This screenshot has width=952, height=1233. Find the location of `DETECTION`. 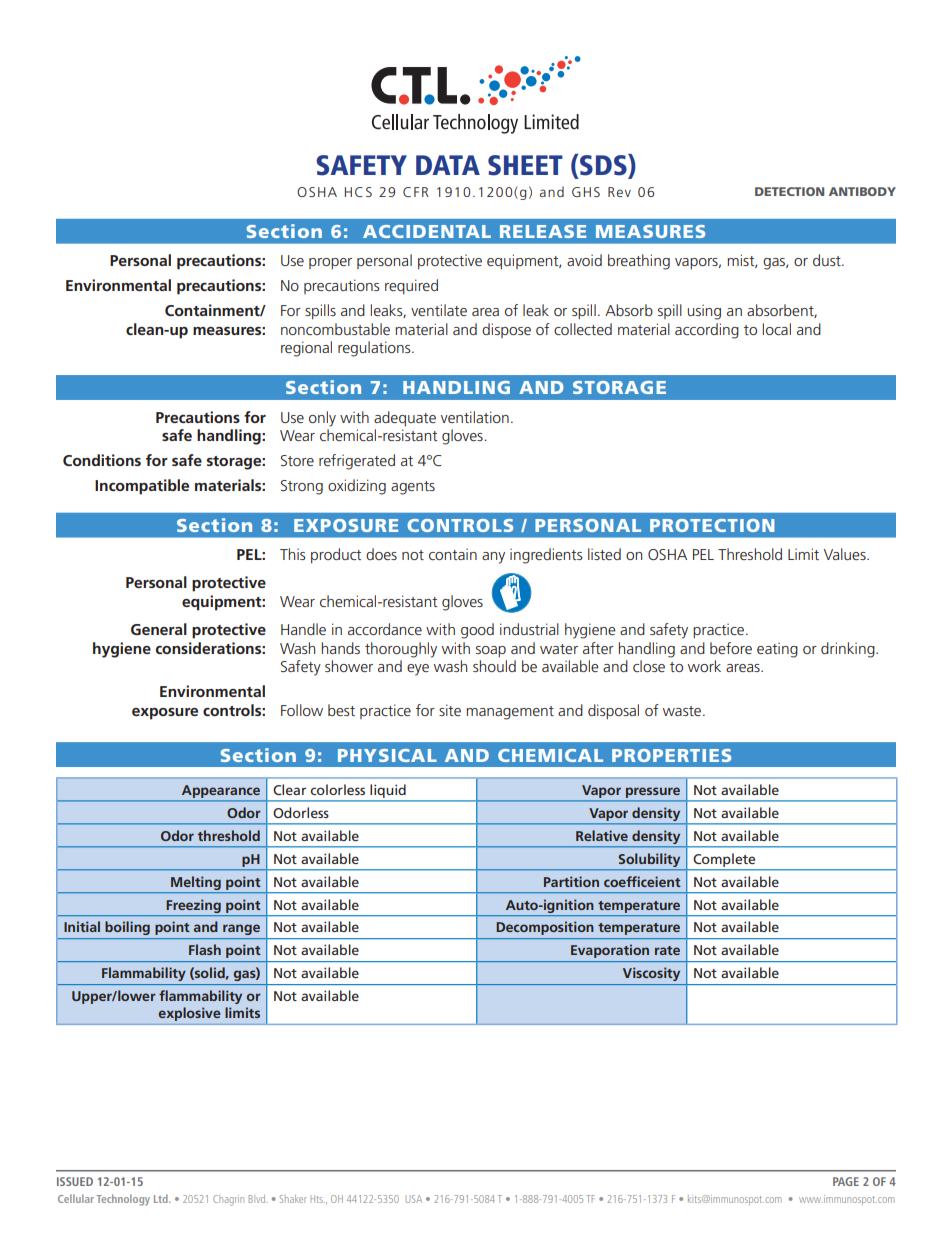

DETECTION is located at coordinates (789, 191).
